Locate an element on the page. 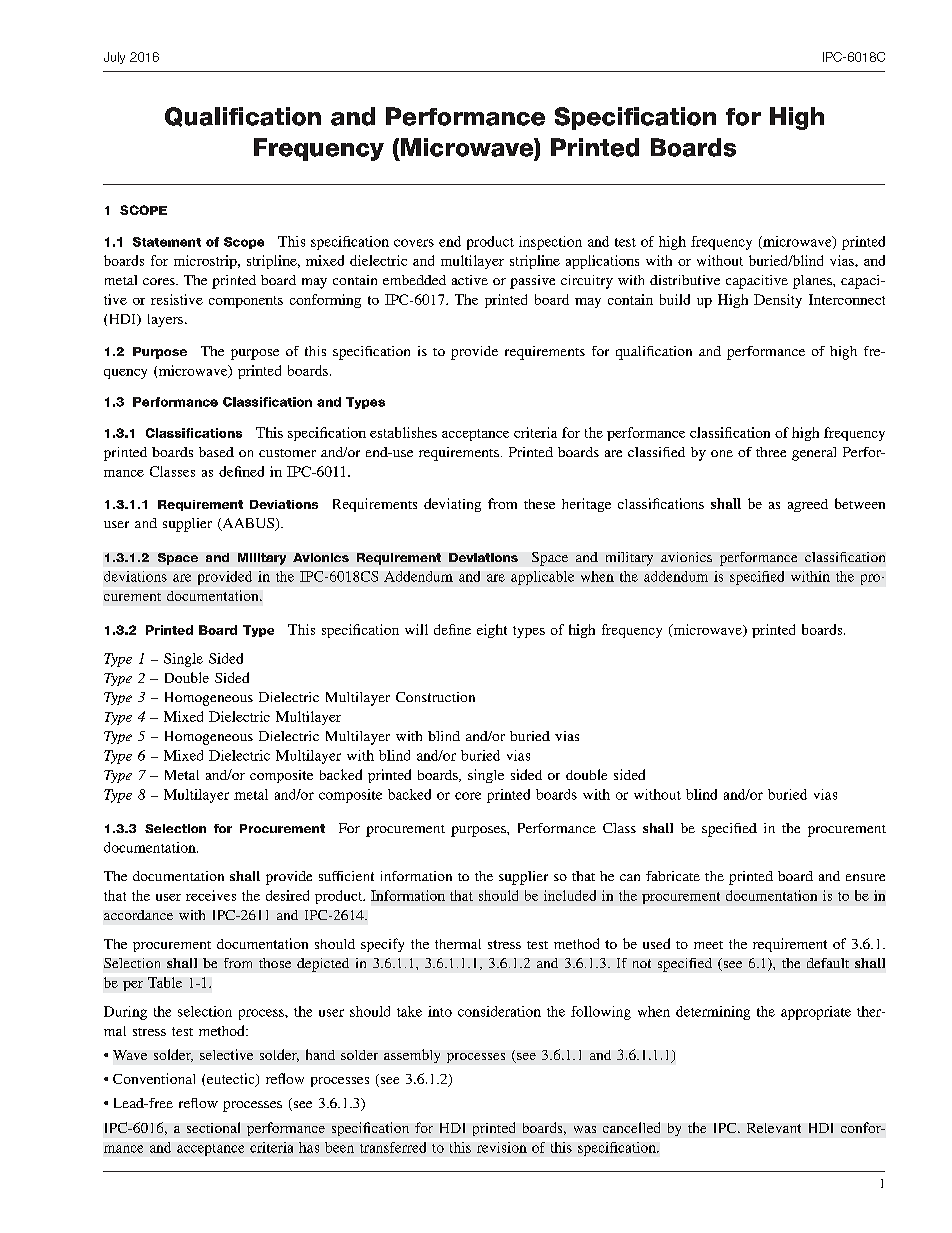 The height and width of the document is (1233, 952). passive is located at coordinates (532, 282).
